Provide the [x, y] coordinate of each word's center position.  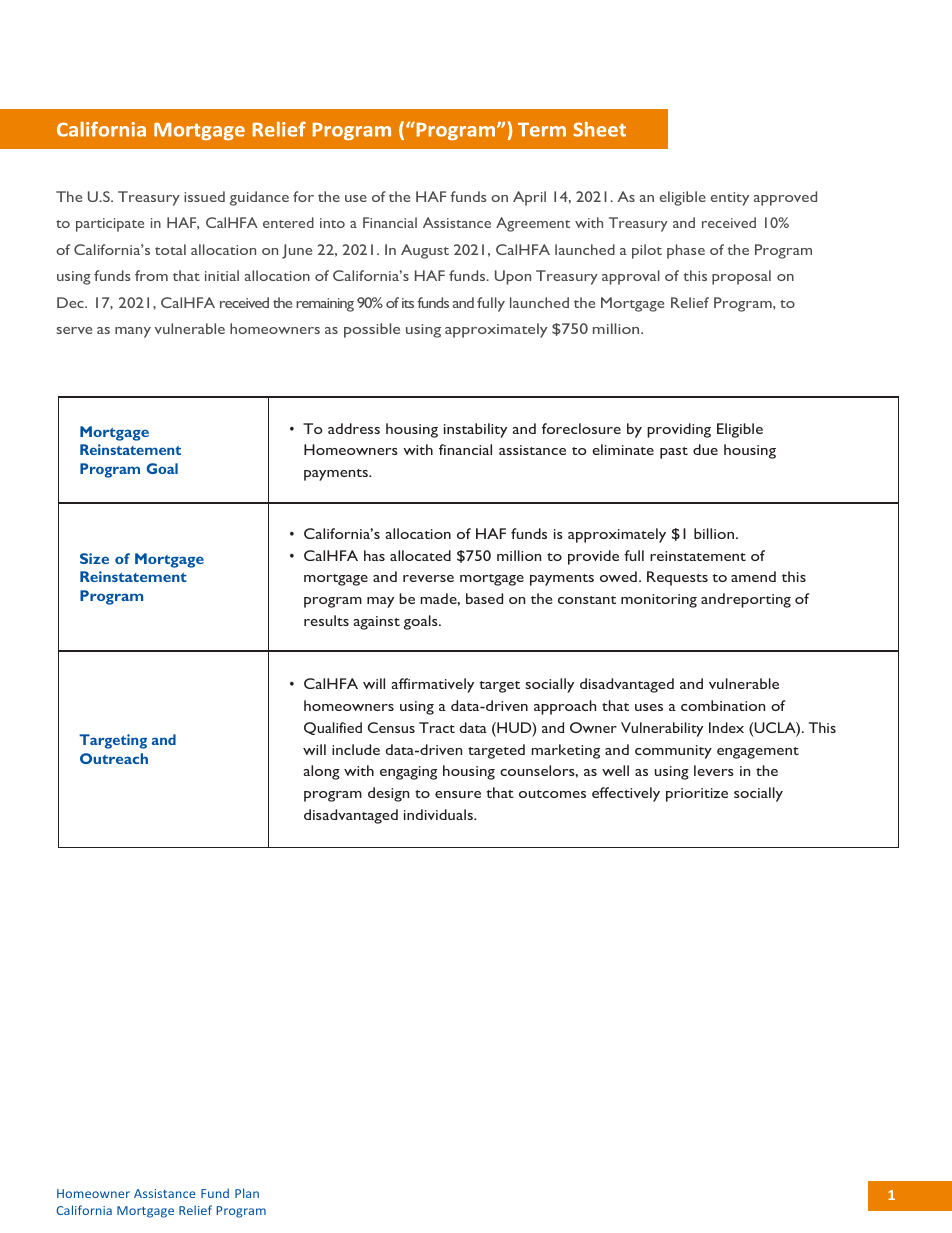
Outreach [114, 758]
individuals [439, 814]
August [425, 251]
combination [723, 705]
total [170, 249]
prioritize [697, 795]
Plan [247, 1193]
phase [686, 251]
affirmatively [432, 685]
